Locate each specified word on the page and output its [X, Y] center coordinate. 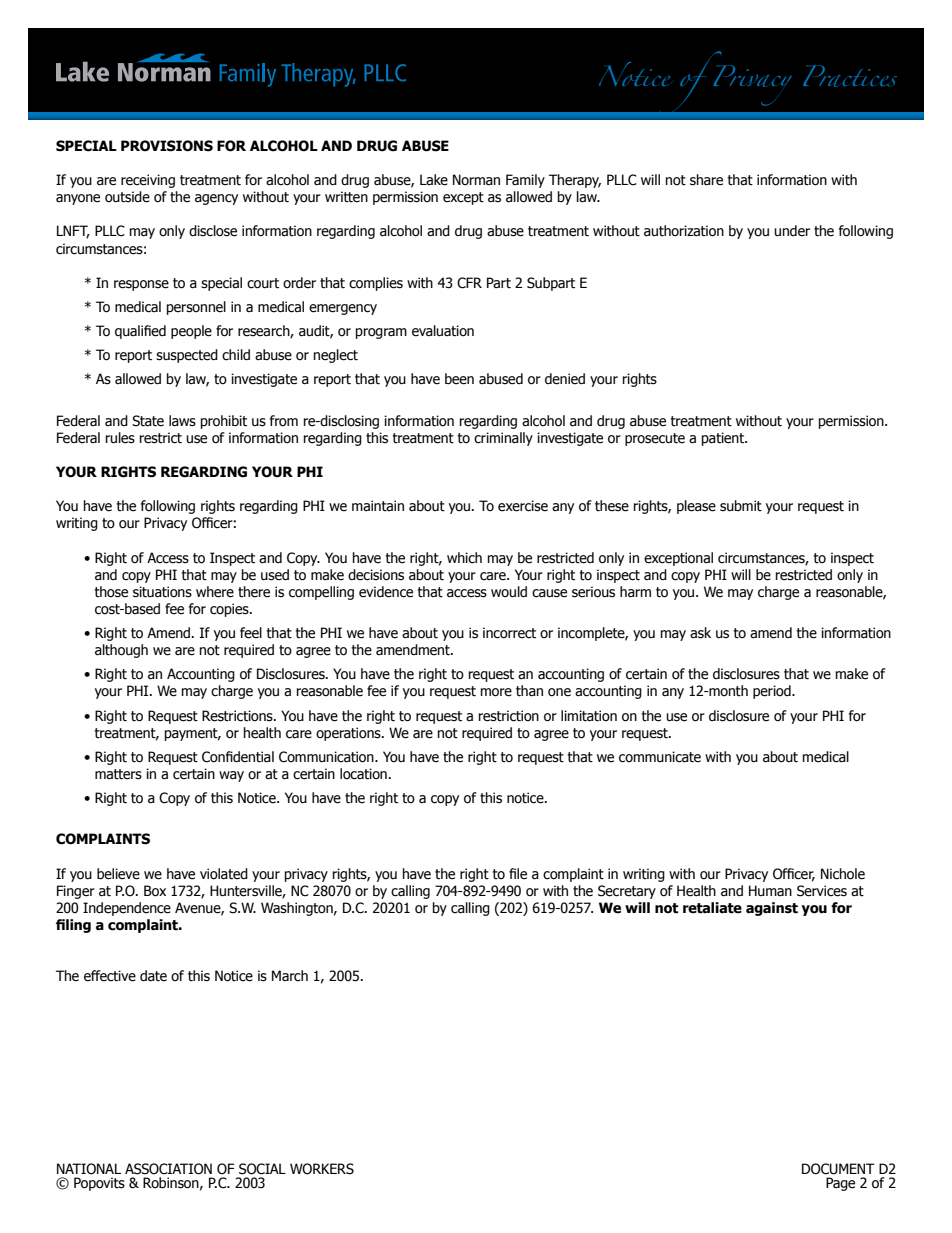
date [153, 976]
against [772, 909]
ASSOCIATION [168, 1169]
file [518, 874]
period [773, 692]
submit [741, 506]
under [792, 231]
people [191, 332]
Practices [850, 76]
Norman [476, 180]
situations [162, 592]
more [496, 692]
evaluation [443, 331]
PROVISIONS [167, 146]
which [464, 558]
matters [118, 774]
